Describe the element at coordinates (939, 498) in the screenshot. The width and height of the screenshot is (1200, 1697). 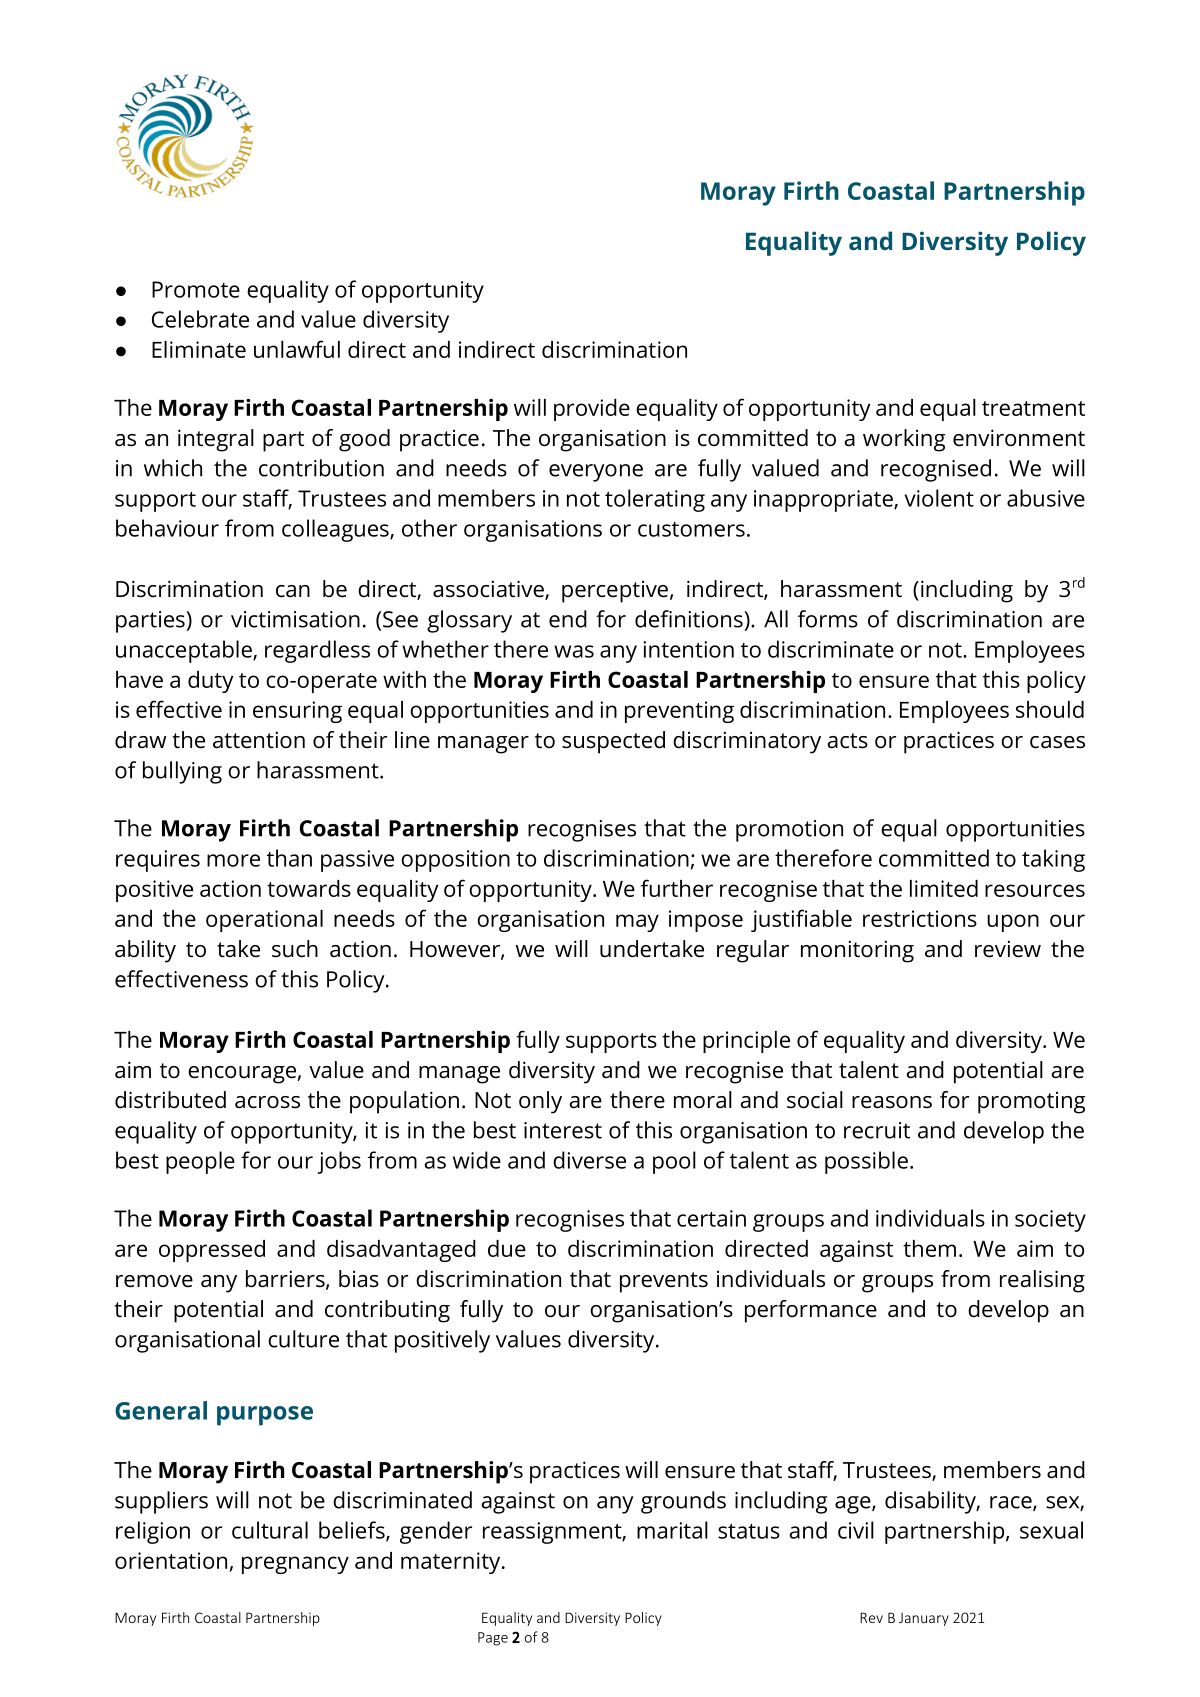
I see `violent` at that location.
